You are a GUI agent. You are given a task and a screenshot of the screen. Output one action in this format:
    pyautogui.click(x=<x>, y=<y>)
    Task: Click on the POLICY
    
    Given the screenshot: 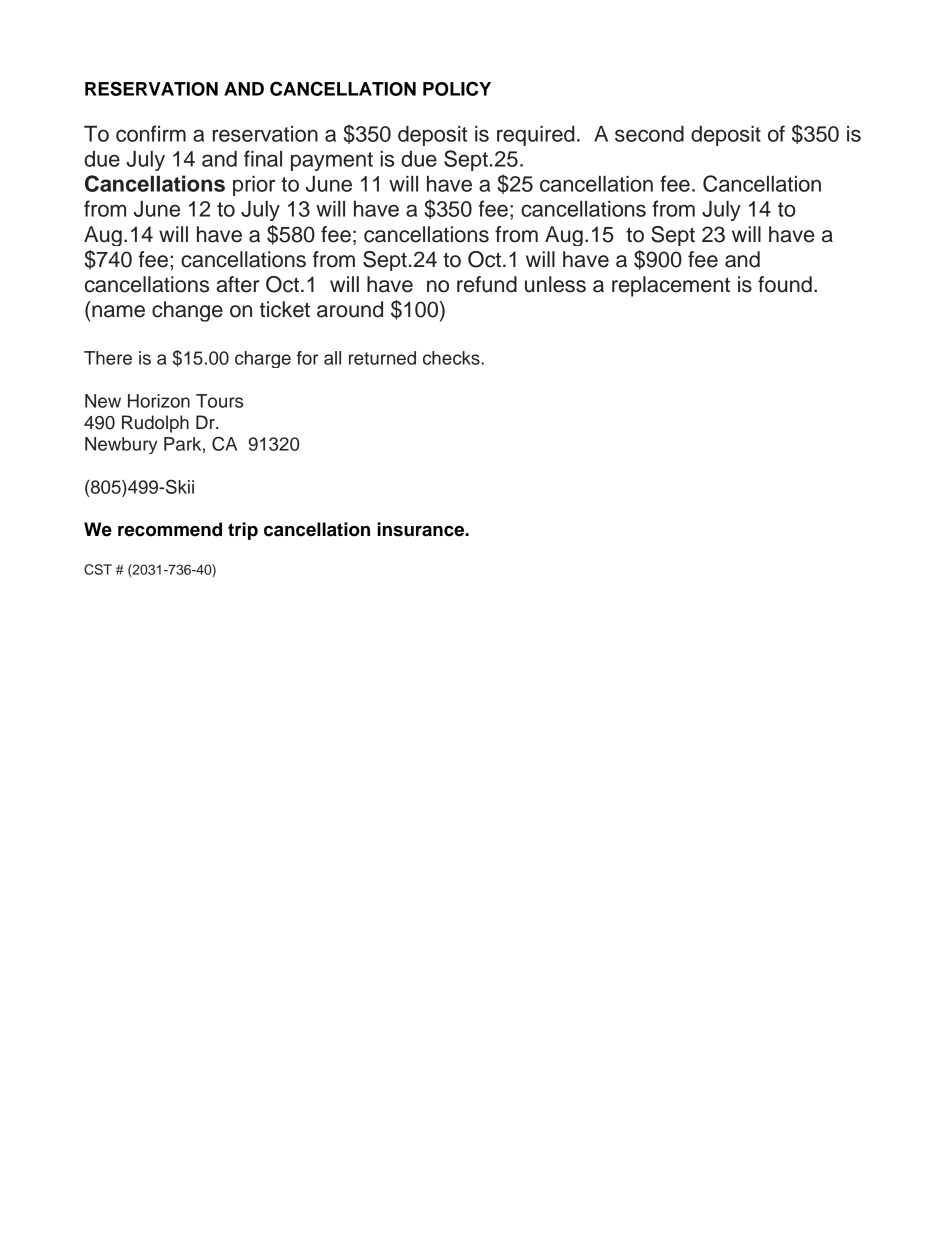 What is the action you would take?
    pyautogui.click(x=457, y=88)
